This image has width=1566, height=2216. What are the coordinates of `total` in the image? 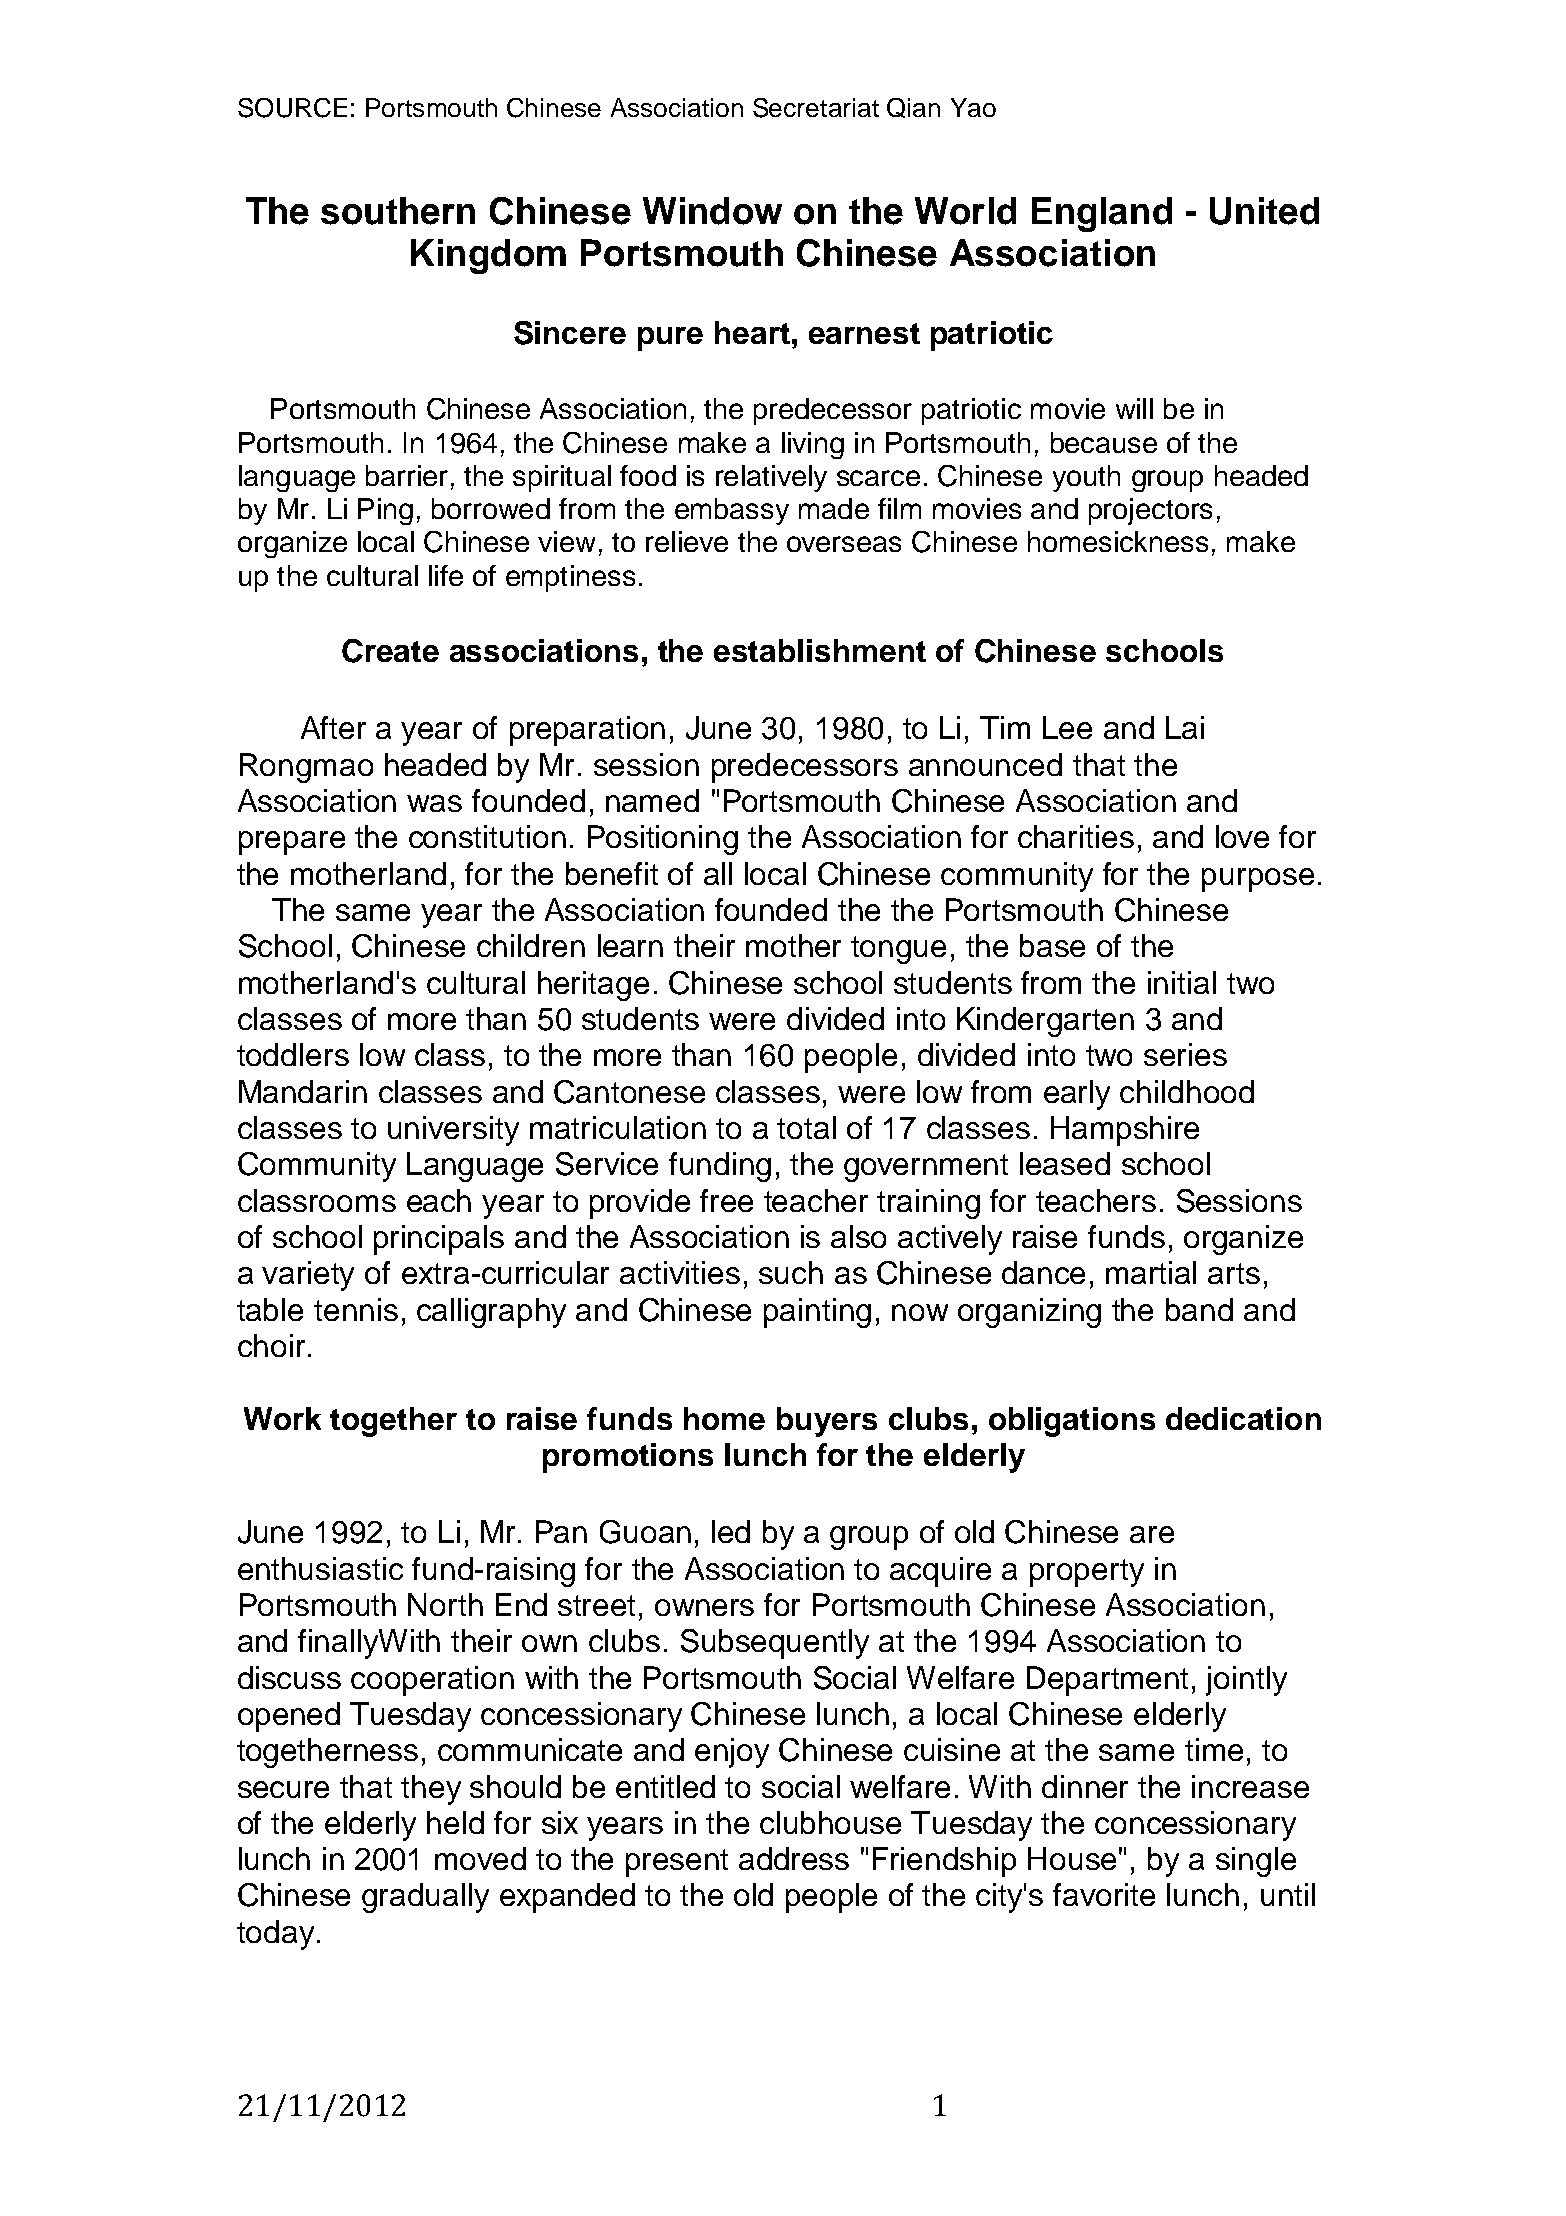 It's located at (806, 1127).
